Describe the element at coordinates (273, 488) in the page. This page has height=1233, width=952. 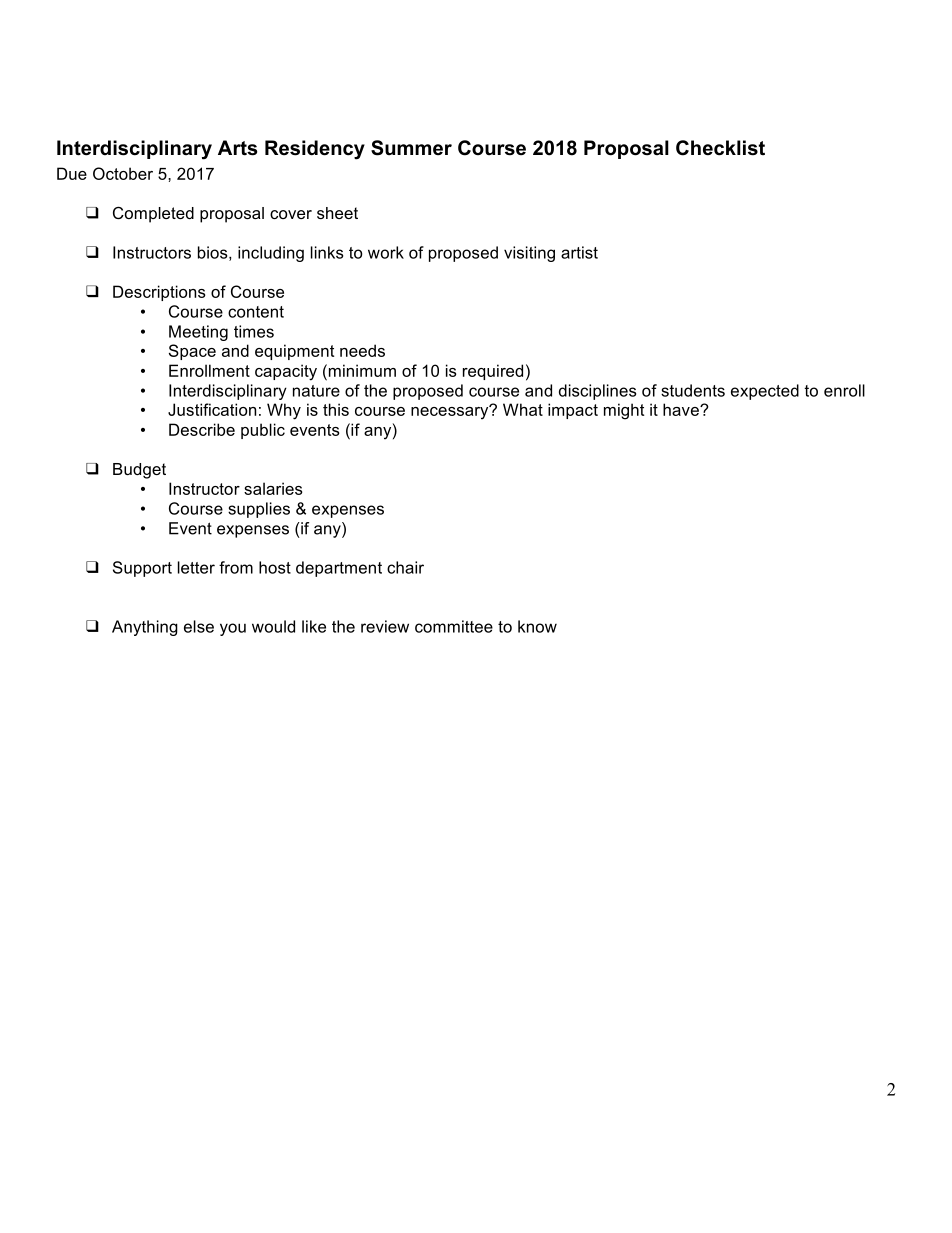
I see `salaries` at that location.
